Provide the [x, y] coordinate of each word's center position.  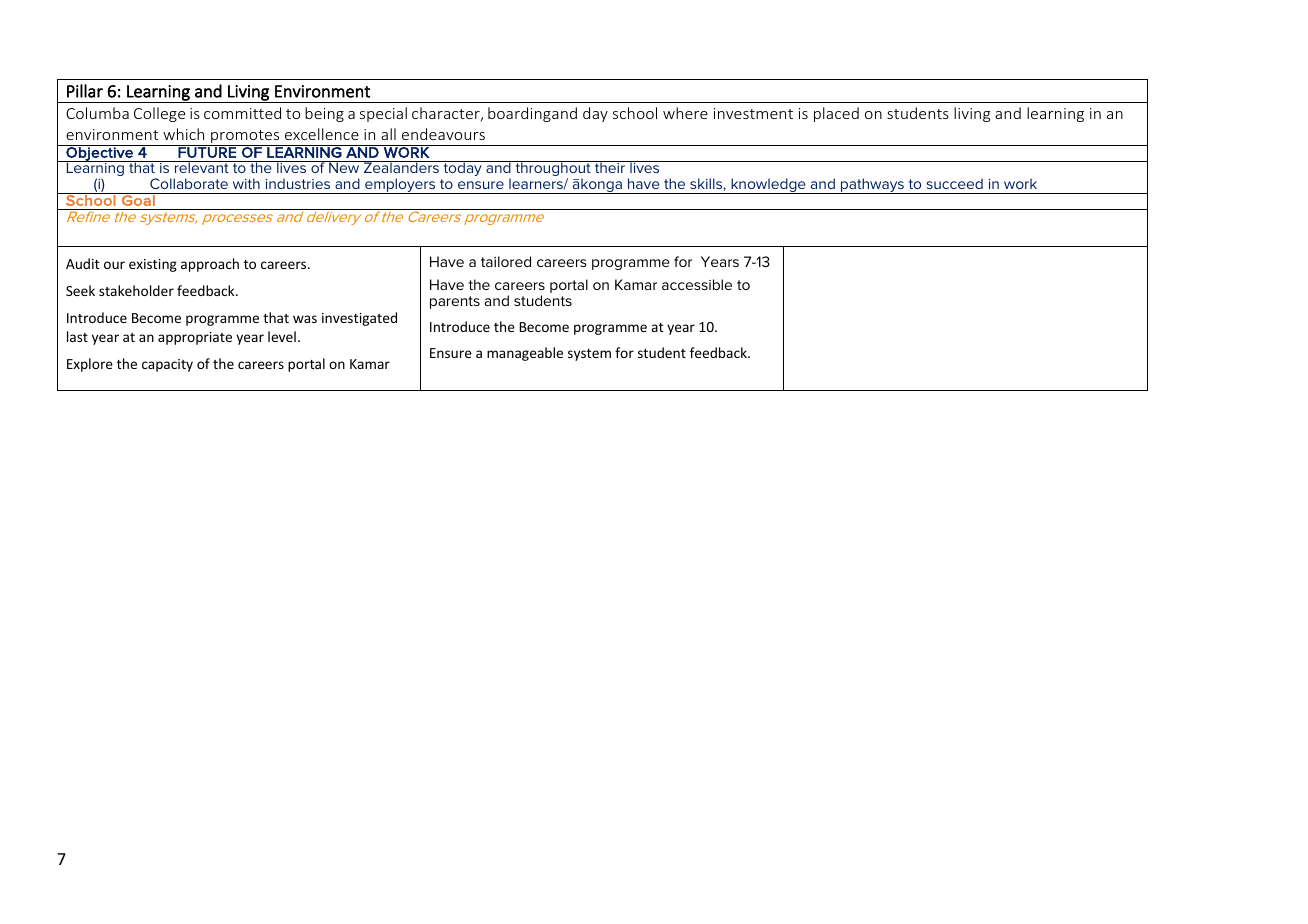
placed [836, 114]
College [159, 114]
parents [455, 302]
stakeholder [136, 290]
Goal [138, 199]
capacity [167, 365]
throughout [553, 170]
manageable [525, 354]
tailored [506, 261]
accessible [697, 284]
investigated [359, 319]
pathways [872, 186]
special [383, 114]
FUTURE [207, 151]
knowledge [768, 186]
